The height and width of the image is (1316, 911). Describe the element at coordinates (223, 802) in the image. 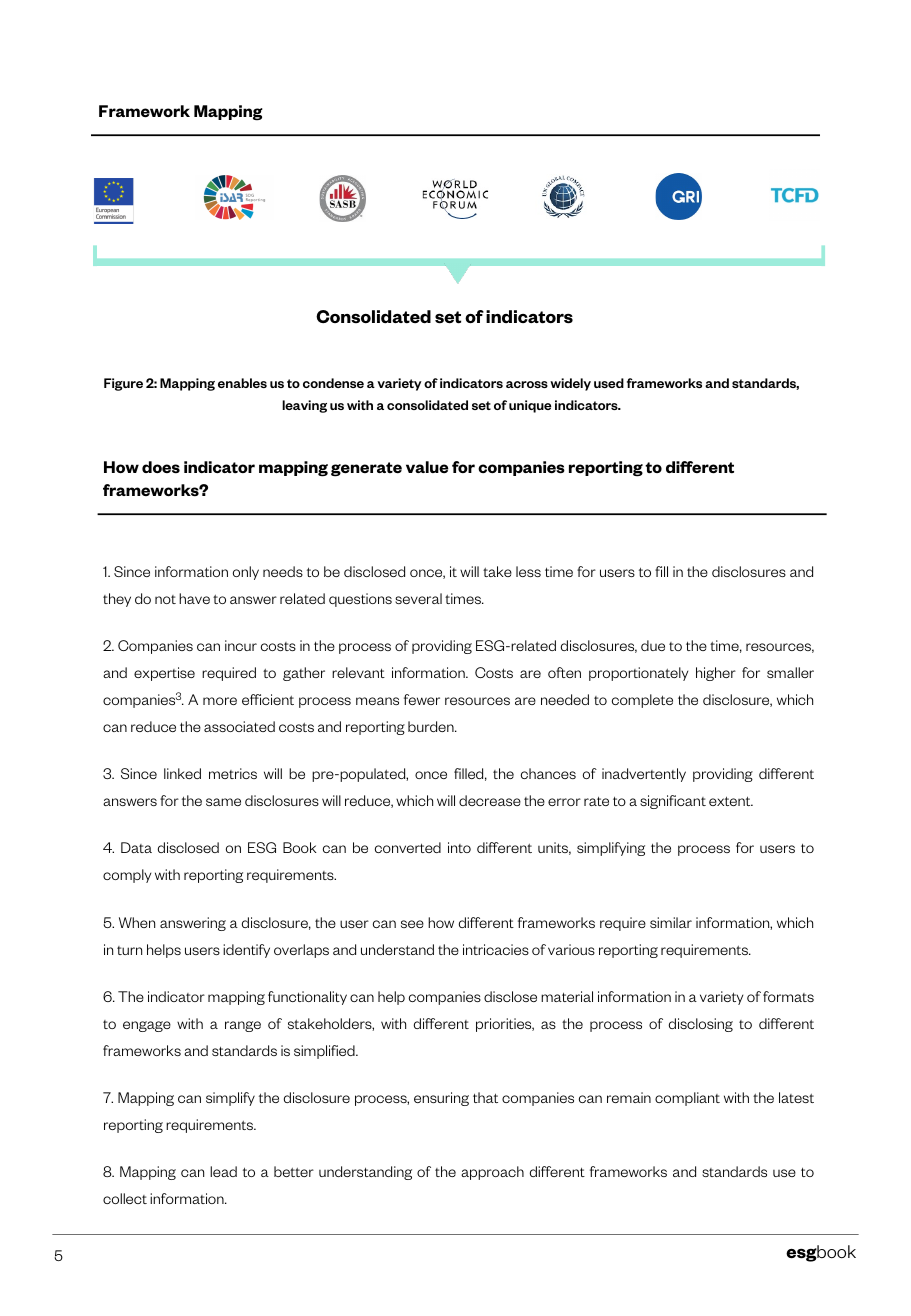

I see `same` at that location.
